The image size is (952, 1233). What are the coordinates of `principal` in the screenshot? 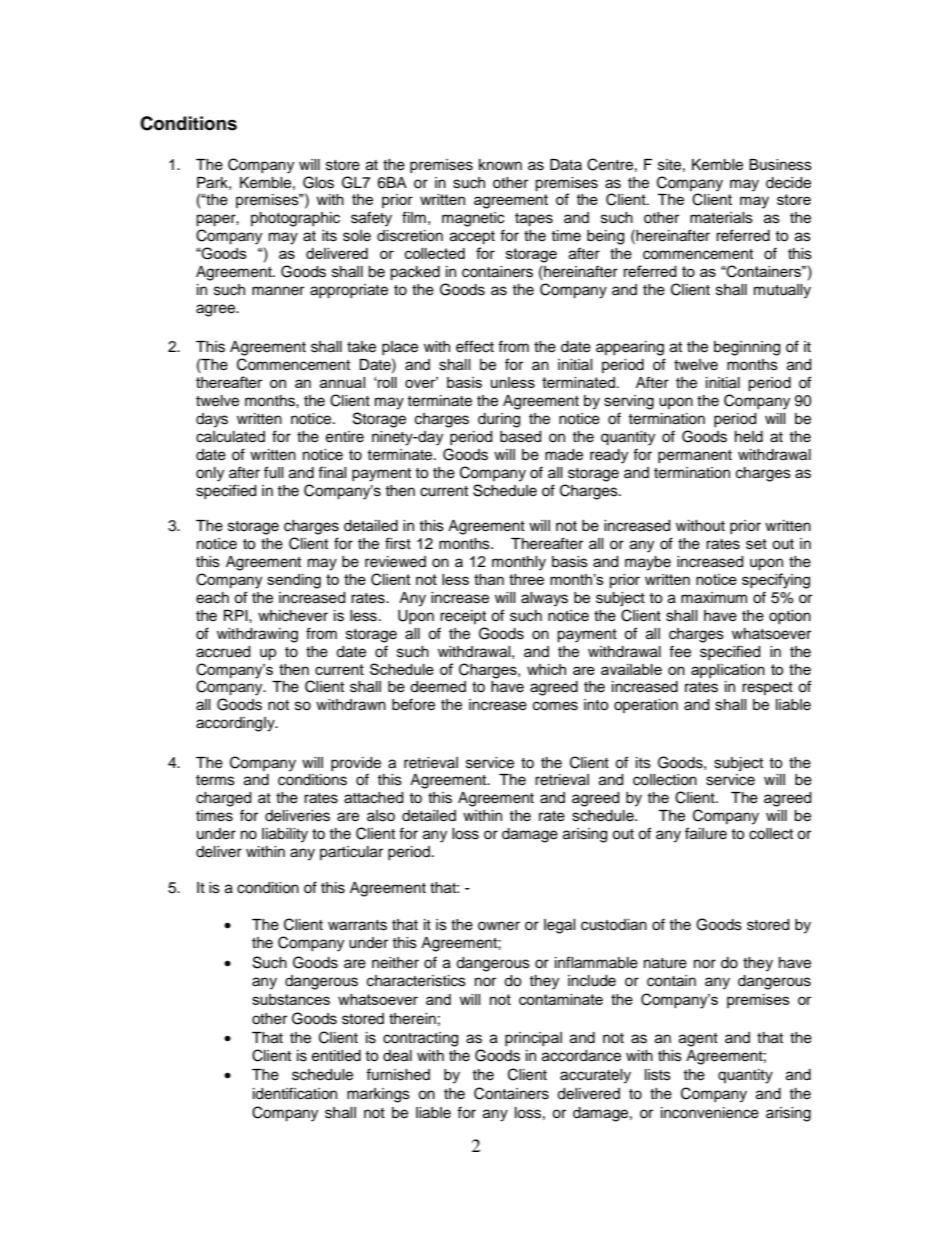 It's located at (533, 1039).
